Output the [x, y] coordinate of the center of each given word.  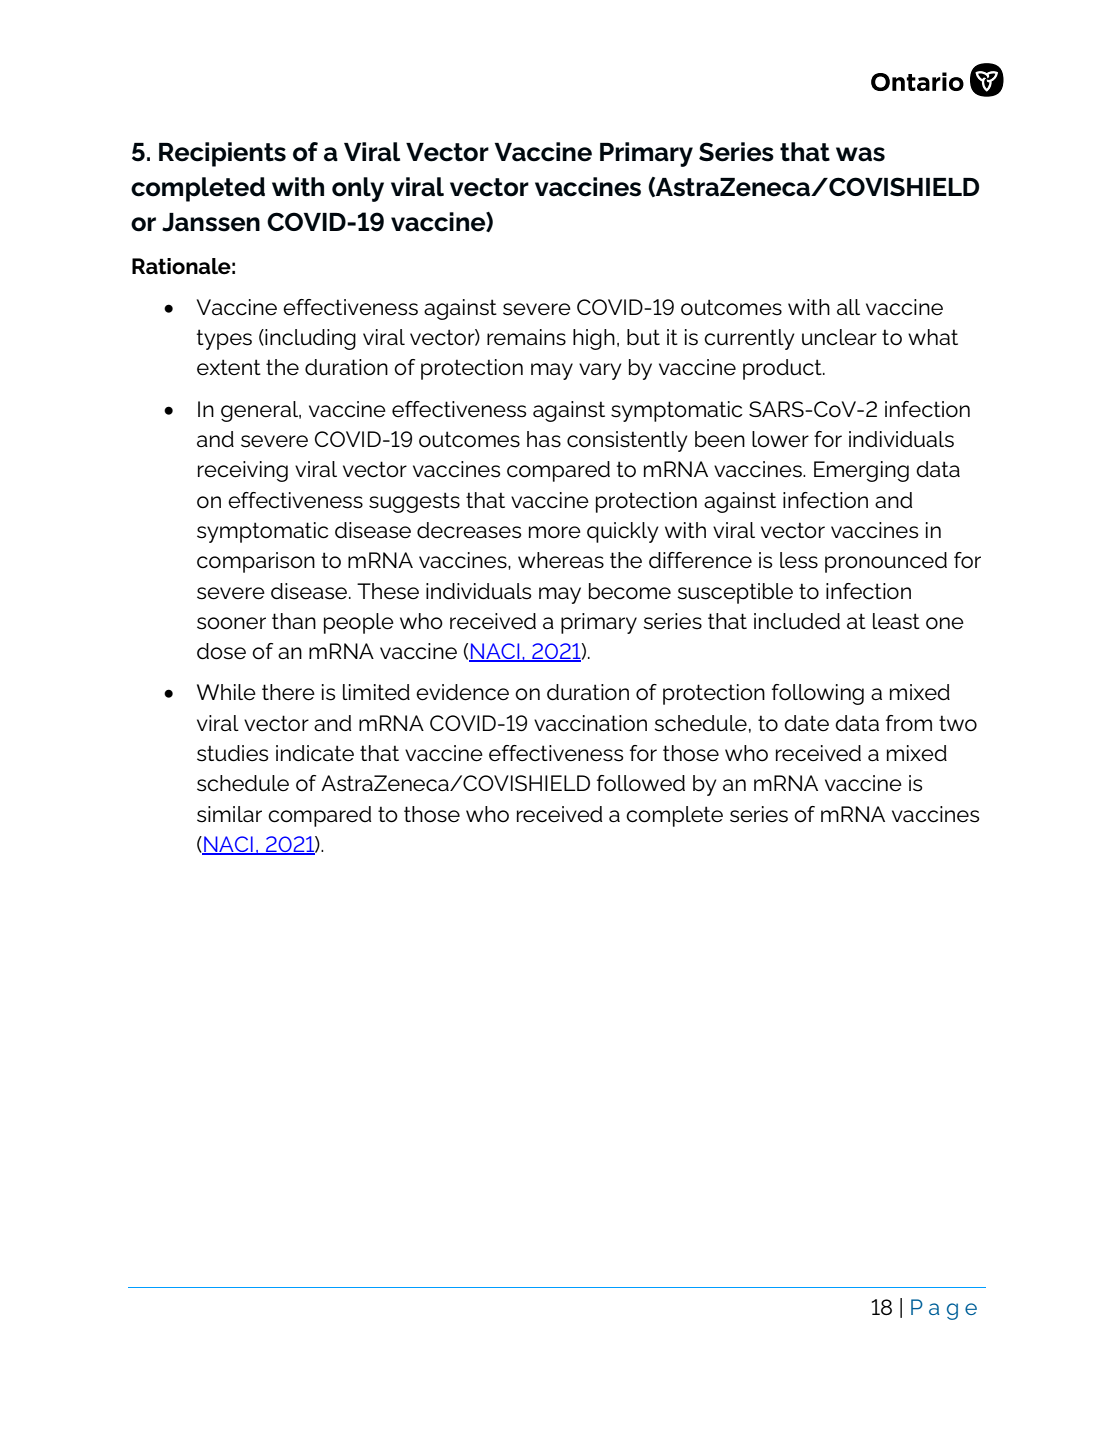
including [309, 339]
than [294, 621]
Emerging [861, 471]
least [896, 621]
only [358, 189]
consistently [627, 441]
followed [641, 783]
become [630, 591]
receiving [243, 471]
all [848, 307]
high [594, 339]
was [860, 154]
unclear [839, 337]
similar [229, 814]
